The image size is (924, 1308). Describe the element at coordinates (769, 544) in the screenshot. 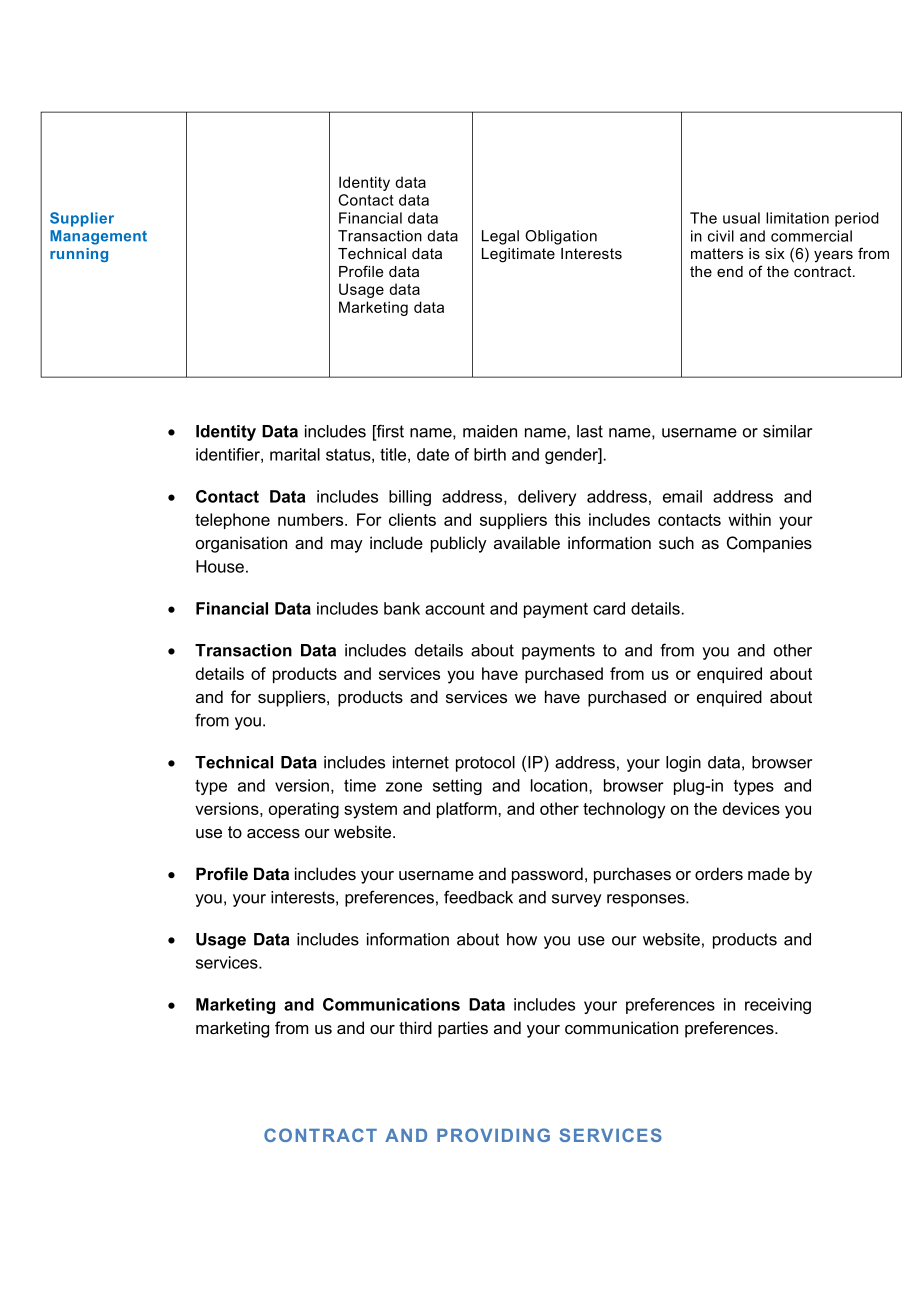

I see `Companies` at that location.
